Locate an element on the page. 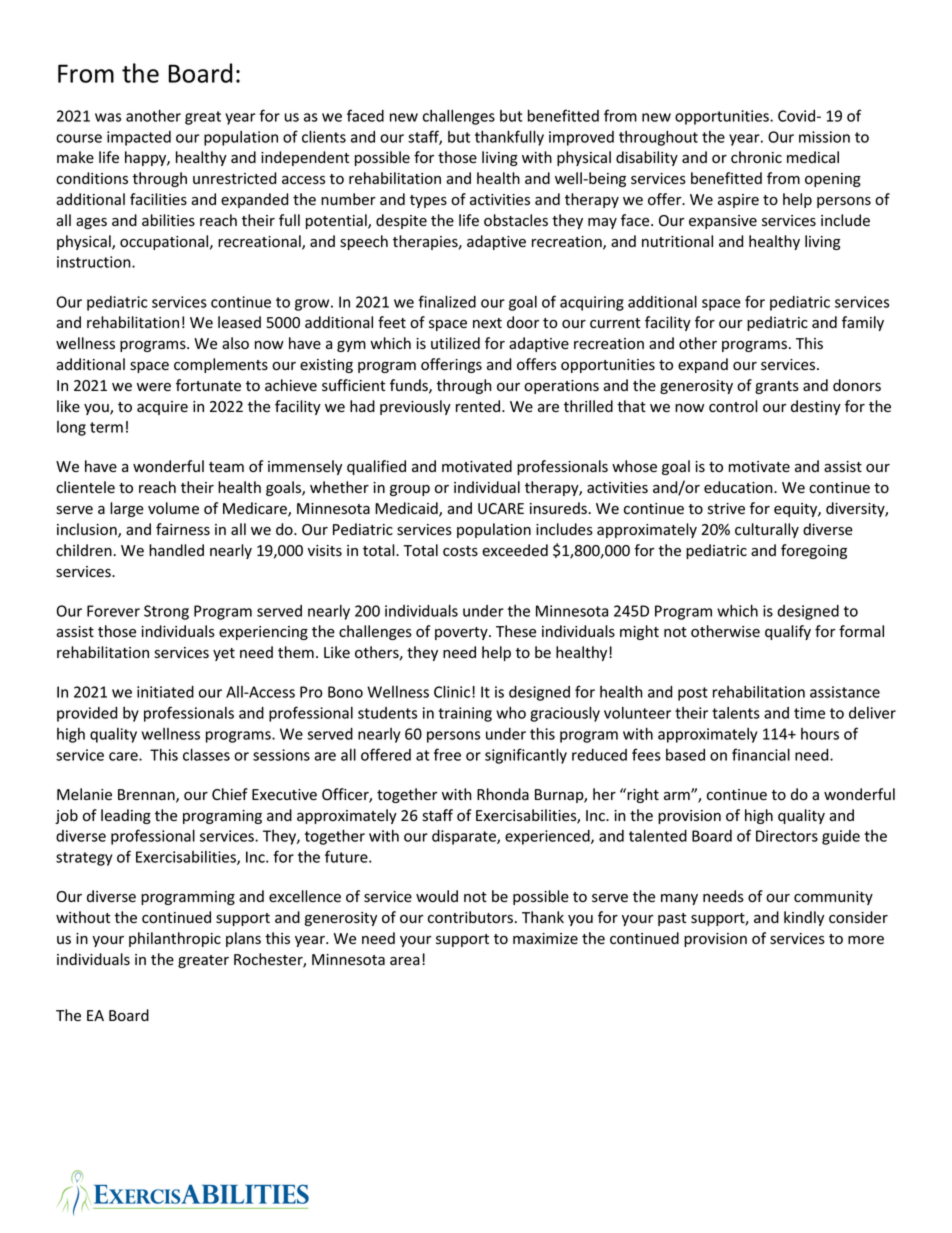  free is located at coordinates (447, 754).
